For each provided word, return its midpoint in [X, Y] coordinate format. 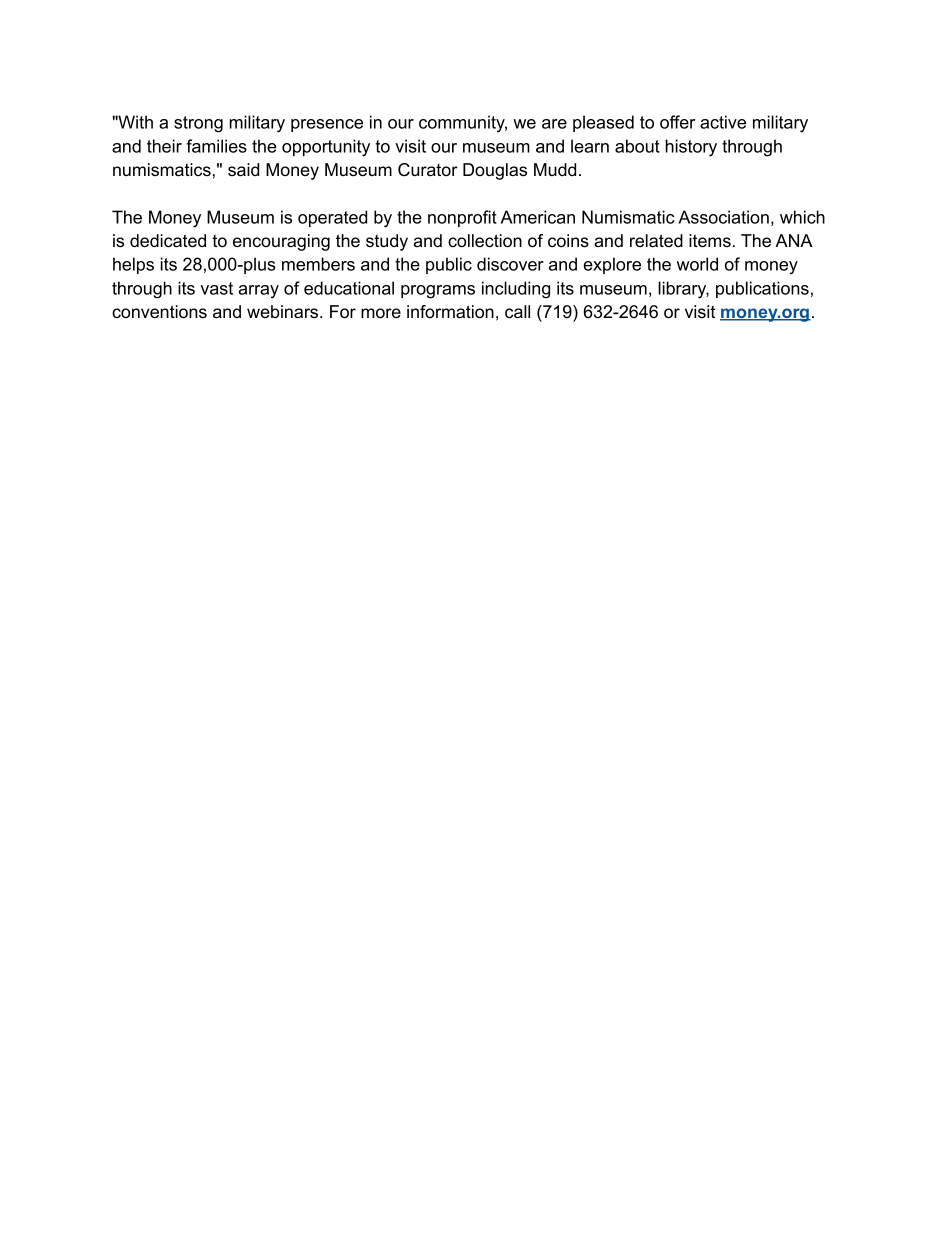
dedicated [168, 241]
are [554, 124]
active [723, 122]
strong [198, 124]
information [450, 312]
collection [485, 241]
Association [723, 217]
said [243, 169]
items [710, 241]
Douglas [495, 171]
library [683, 290]
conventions [159, 312]
